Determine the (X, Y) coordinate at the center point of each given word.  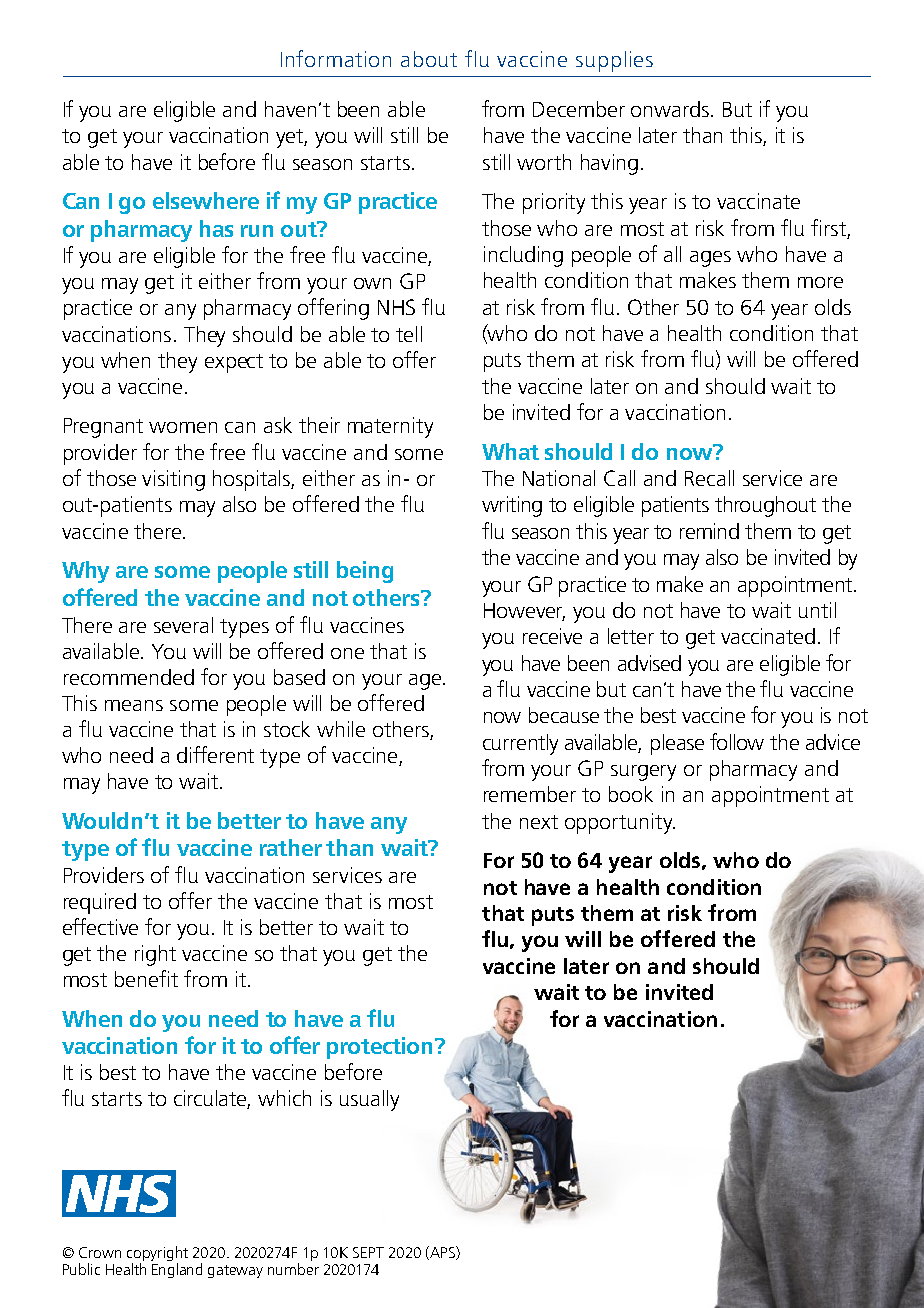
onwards (671, 109)
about (429, 59)
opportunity (620, 823)
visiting (173, 480)
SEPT (368, 1252)
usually (369, 1100)
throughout (765, 506)
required (100, 903)
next (539, 822)
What (510, 451)
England (177, 1270)
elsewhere (206, 200)
